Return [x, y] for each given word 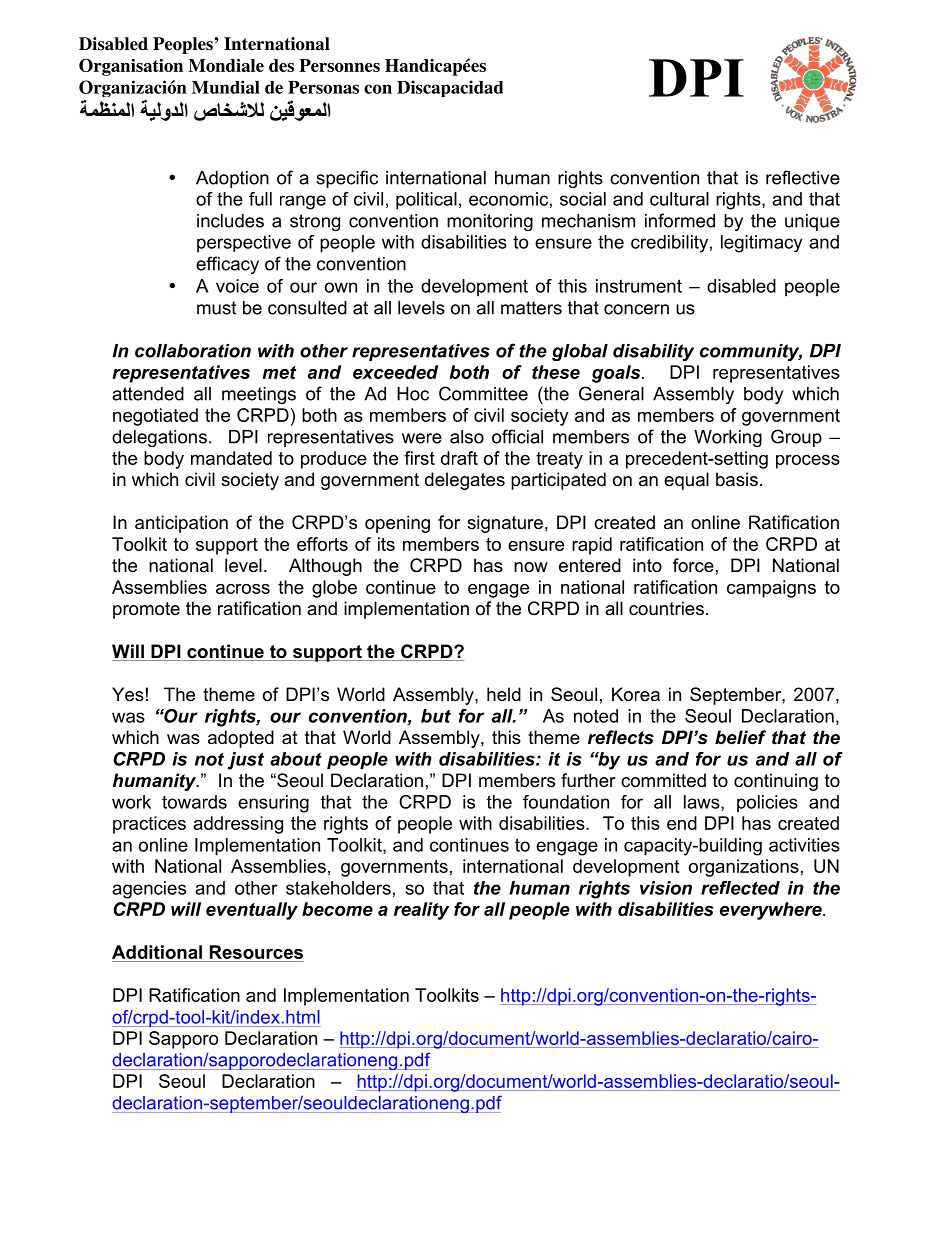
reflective [803, 177]
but [436, 716]
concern [636, 309]
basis [737, 479]
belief [740, 737]
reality [421, 911]
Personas [323, 87]
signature [505, 524]
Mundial [226, 87]
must [216, 308]
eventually [252, 911]
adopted [241, 739]
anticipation [181, 524]
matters [531, 308]
